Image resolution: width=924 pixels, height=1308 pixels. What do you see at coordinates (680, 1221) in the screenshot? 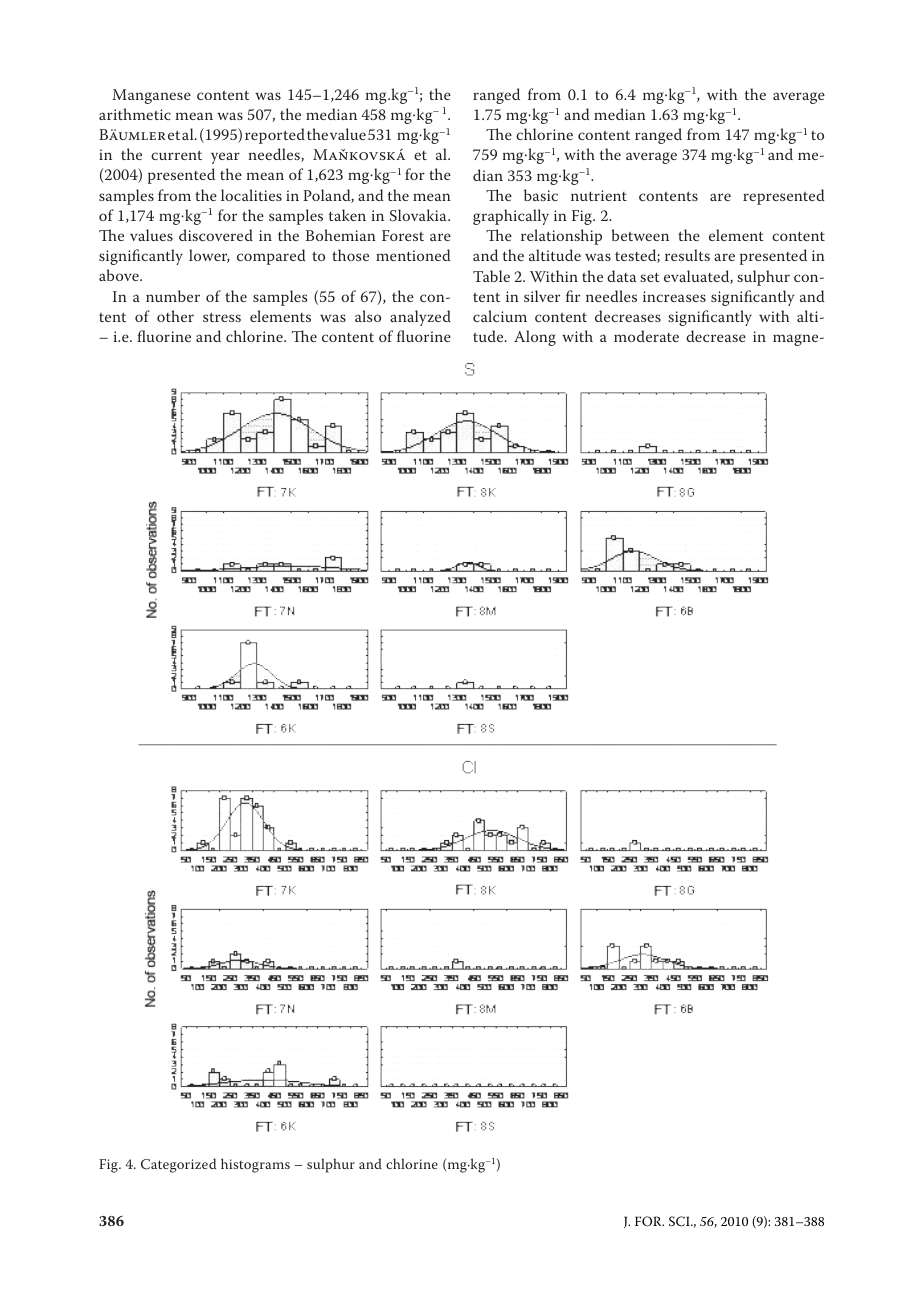
I see `SCI` at bounding box center [680, 1221].
